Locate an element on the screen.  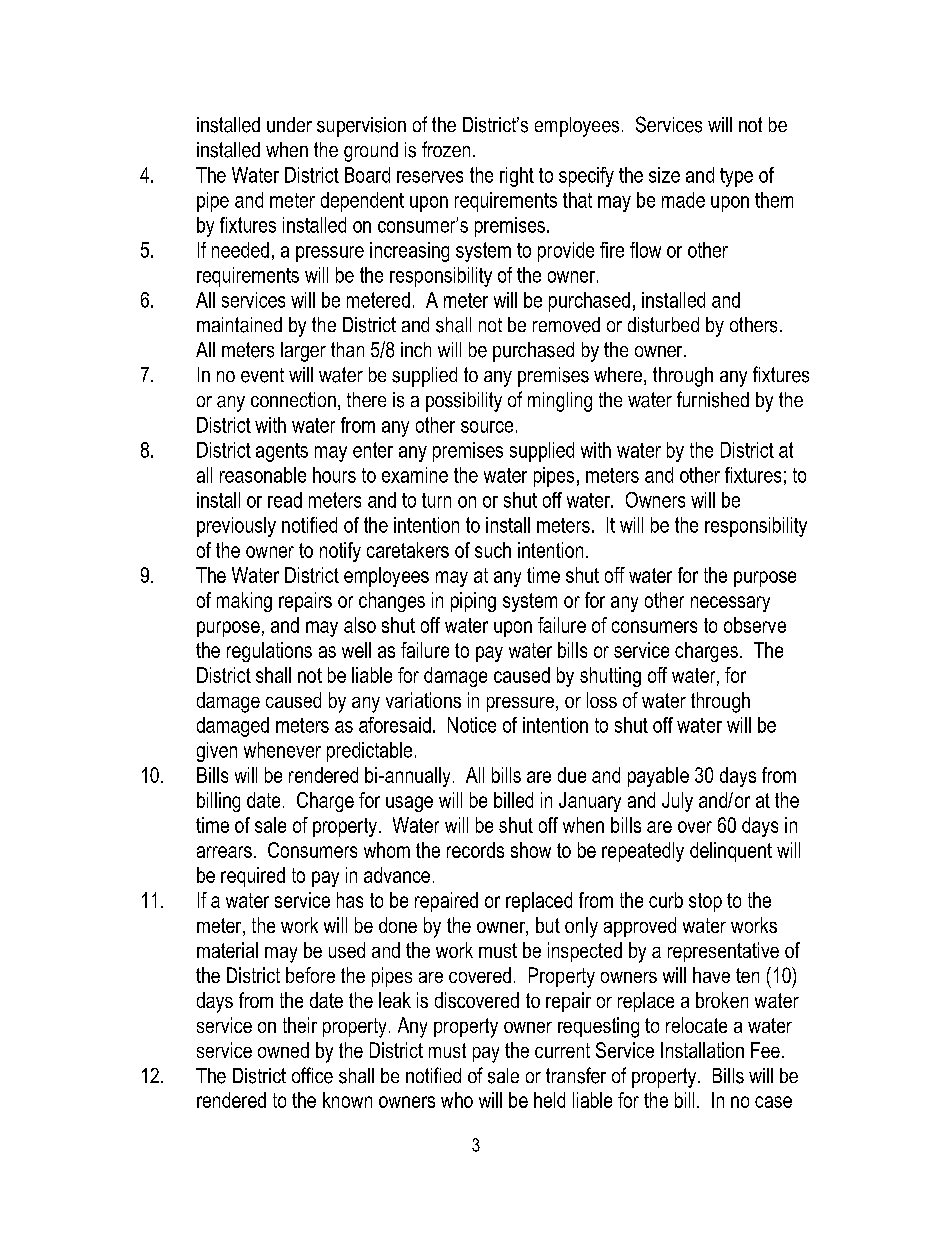
agents is located at coordinates (282, 452).
